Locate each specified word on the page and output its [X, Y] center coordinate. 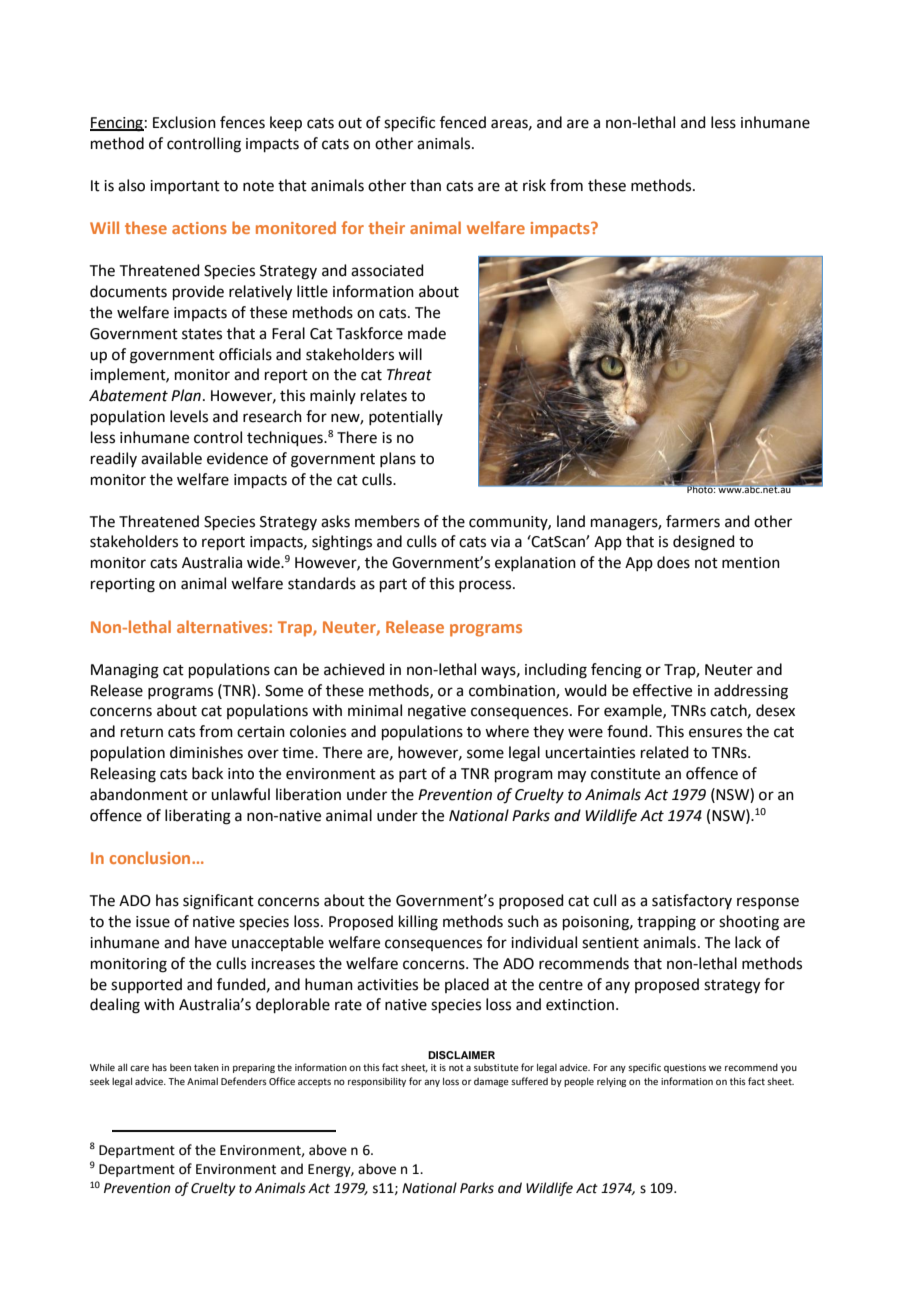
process [486, 586]
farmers [693, 521]
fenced [463, 122]
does [673, 562]
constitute [625, 774]
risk [534, 185]
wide [264, 562]
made [427, 333]
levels [189, 416]
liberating [198, 817]
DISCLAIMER [461, 1055]
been [180, 1067]
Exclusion [184, 122]
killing [418, 923]
